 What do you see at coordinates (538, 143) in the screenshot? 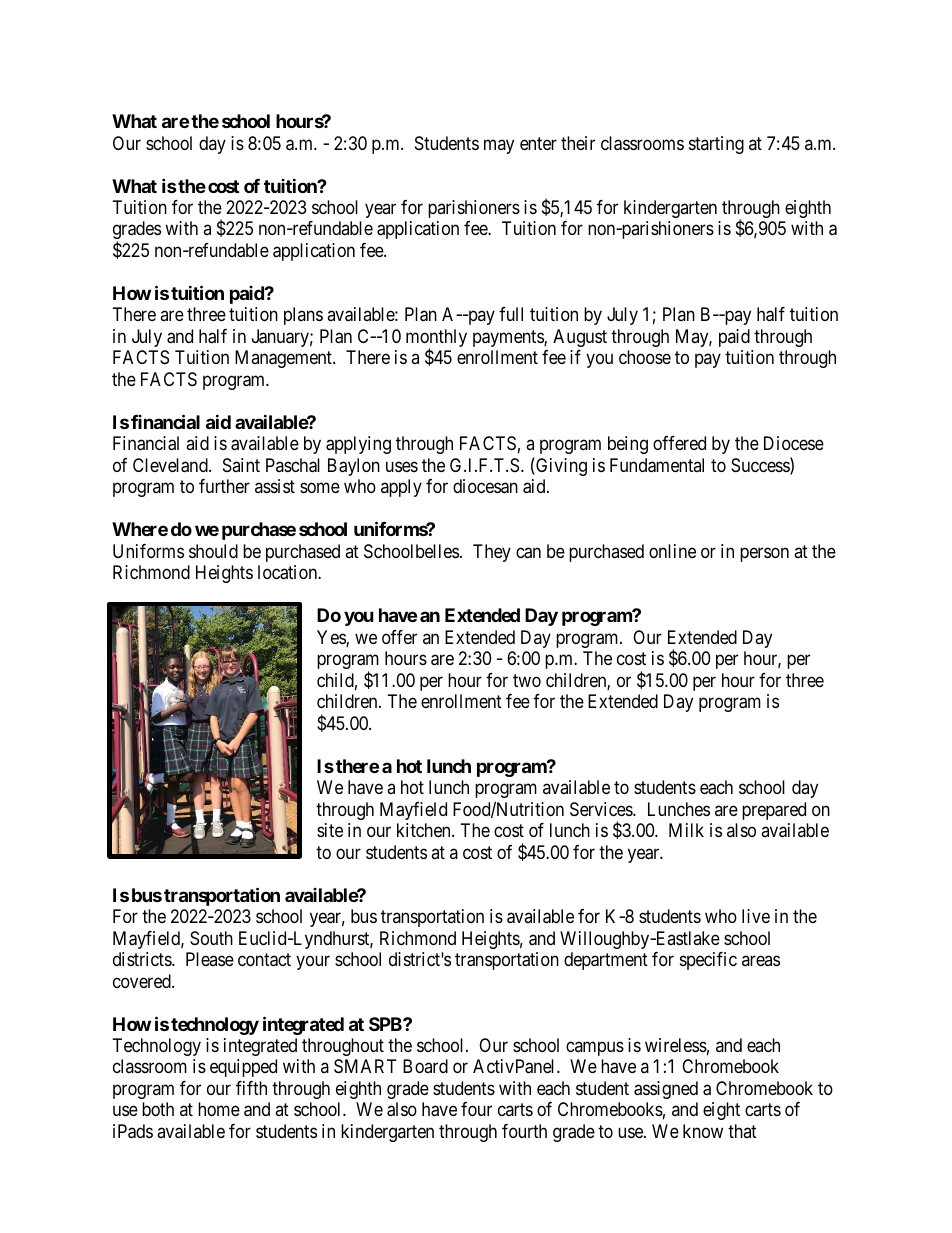
I see `enter` at bounding box center [538, 143].
